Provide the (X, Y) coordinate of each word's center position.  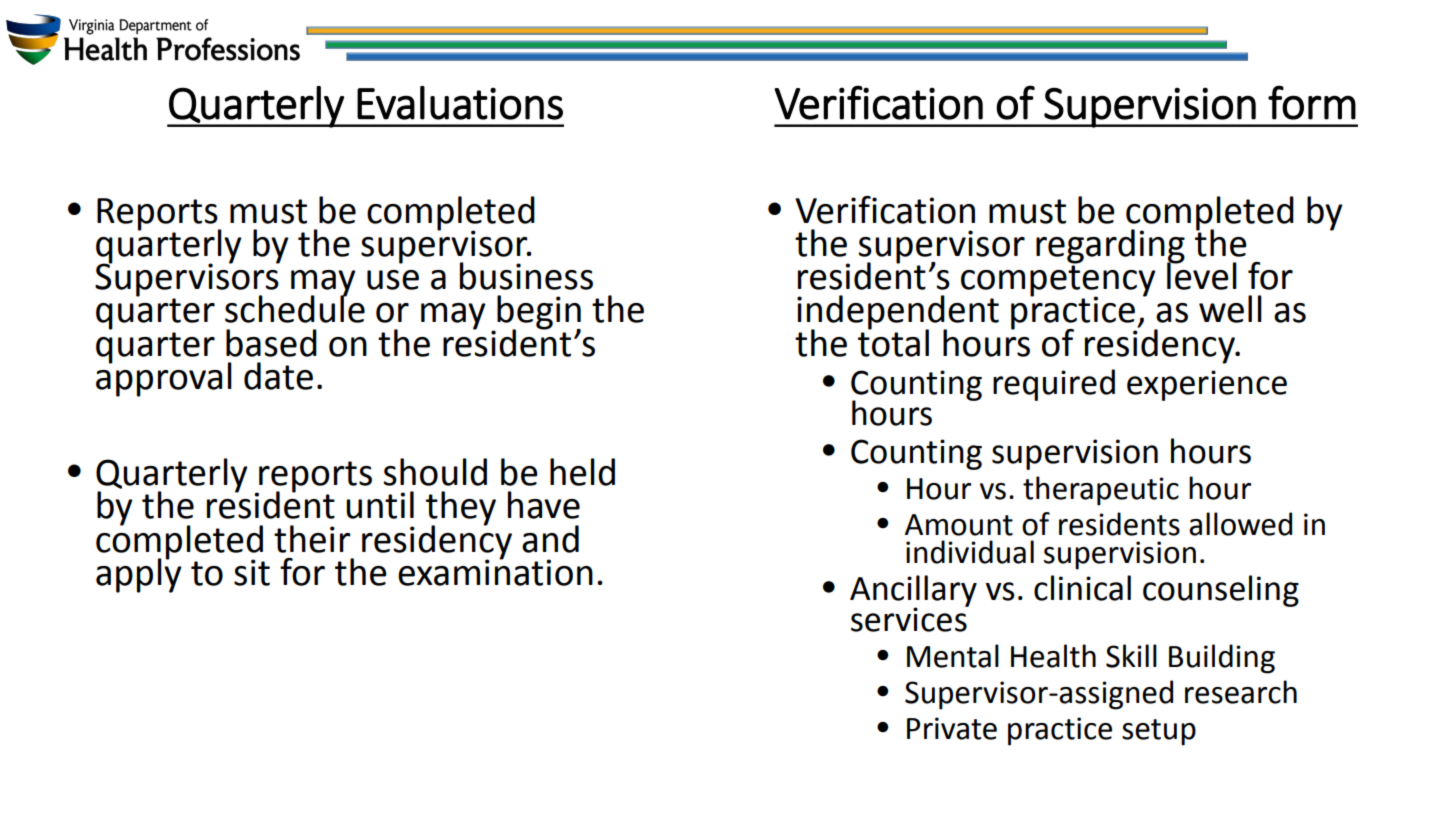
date (278, 376)
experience (1207, 385)
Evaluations (460, 103)
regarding (1110, 247)
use (393, 280)
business (526, 276)
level (1202, 275)
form (1312, 102)
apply (139, 574)
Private (952, 728)
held (582, 472)
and (550, 539)
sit (252, 572)
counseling (1221, 591)
